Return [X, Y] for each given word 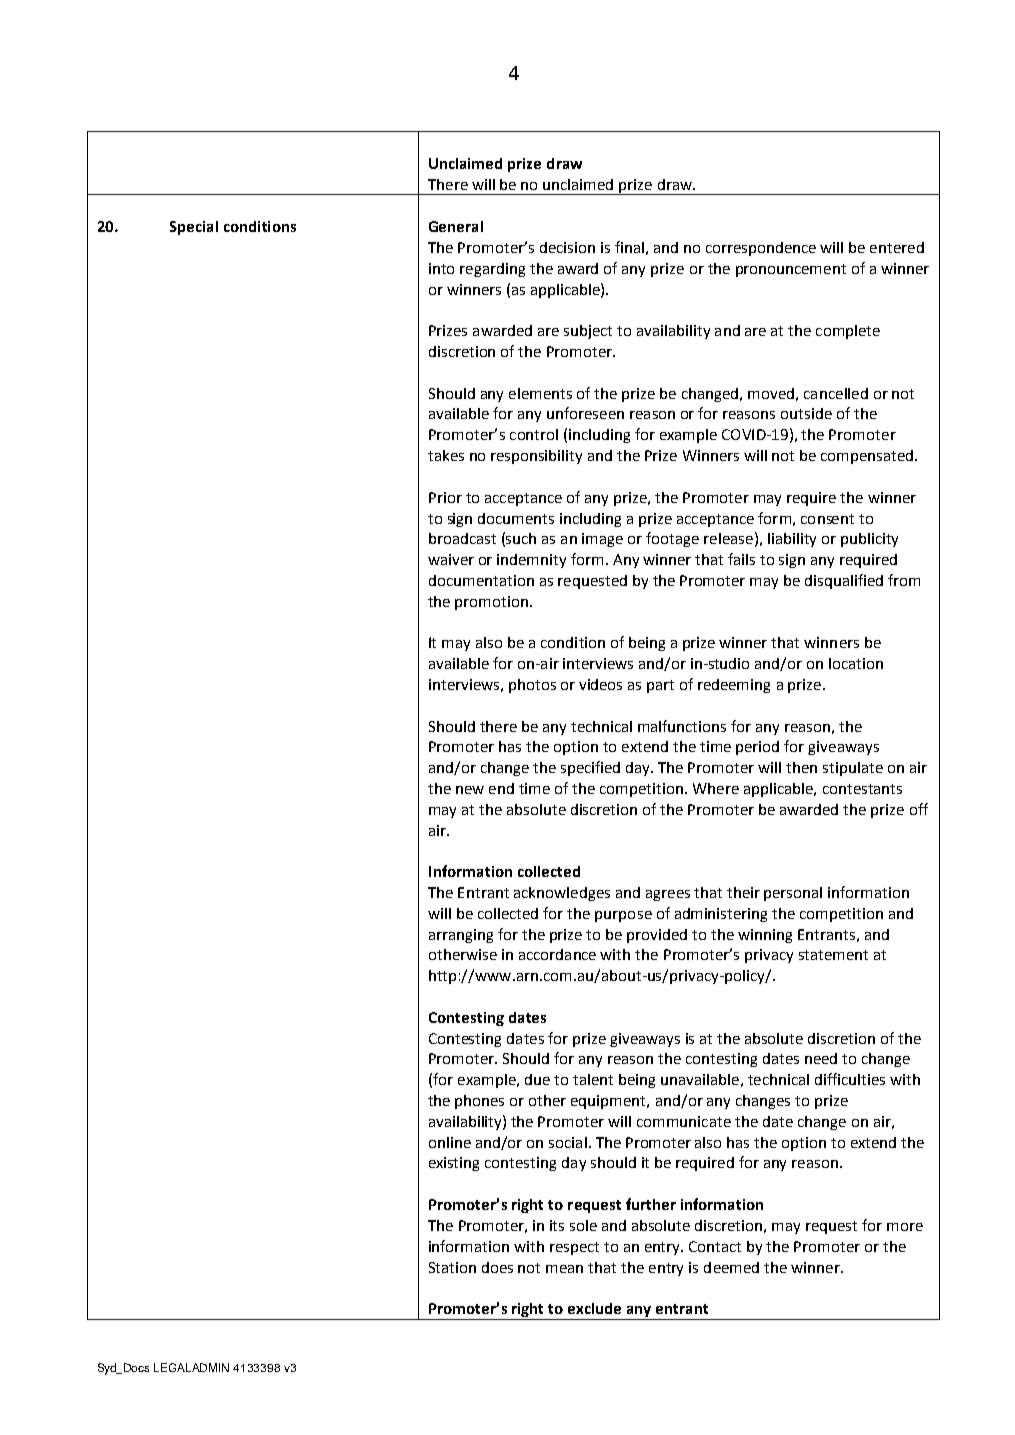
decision [567, 247]
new [470, 790]
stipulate [853, 769]
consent [827, 519]
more [905, 1227]
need [821, 1058]
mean [564, 1269]
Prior [445, 497]
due [537, 1079]
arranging [461, 936]
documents [516, 518]
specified [590, 768]
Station [452, 1267]
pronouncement [791, 270]
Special [194, 228]
